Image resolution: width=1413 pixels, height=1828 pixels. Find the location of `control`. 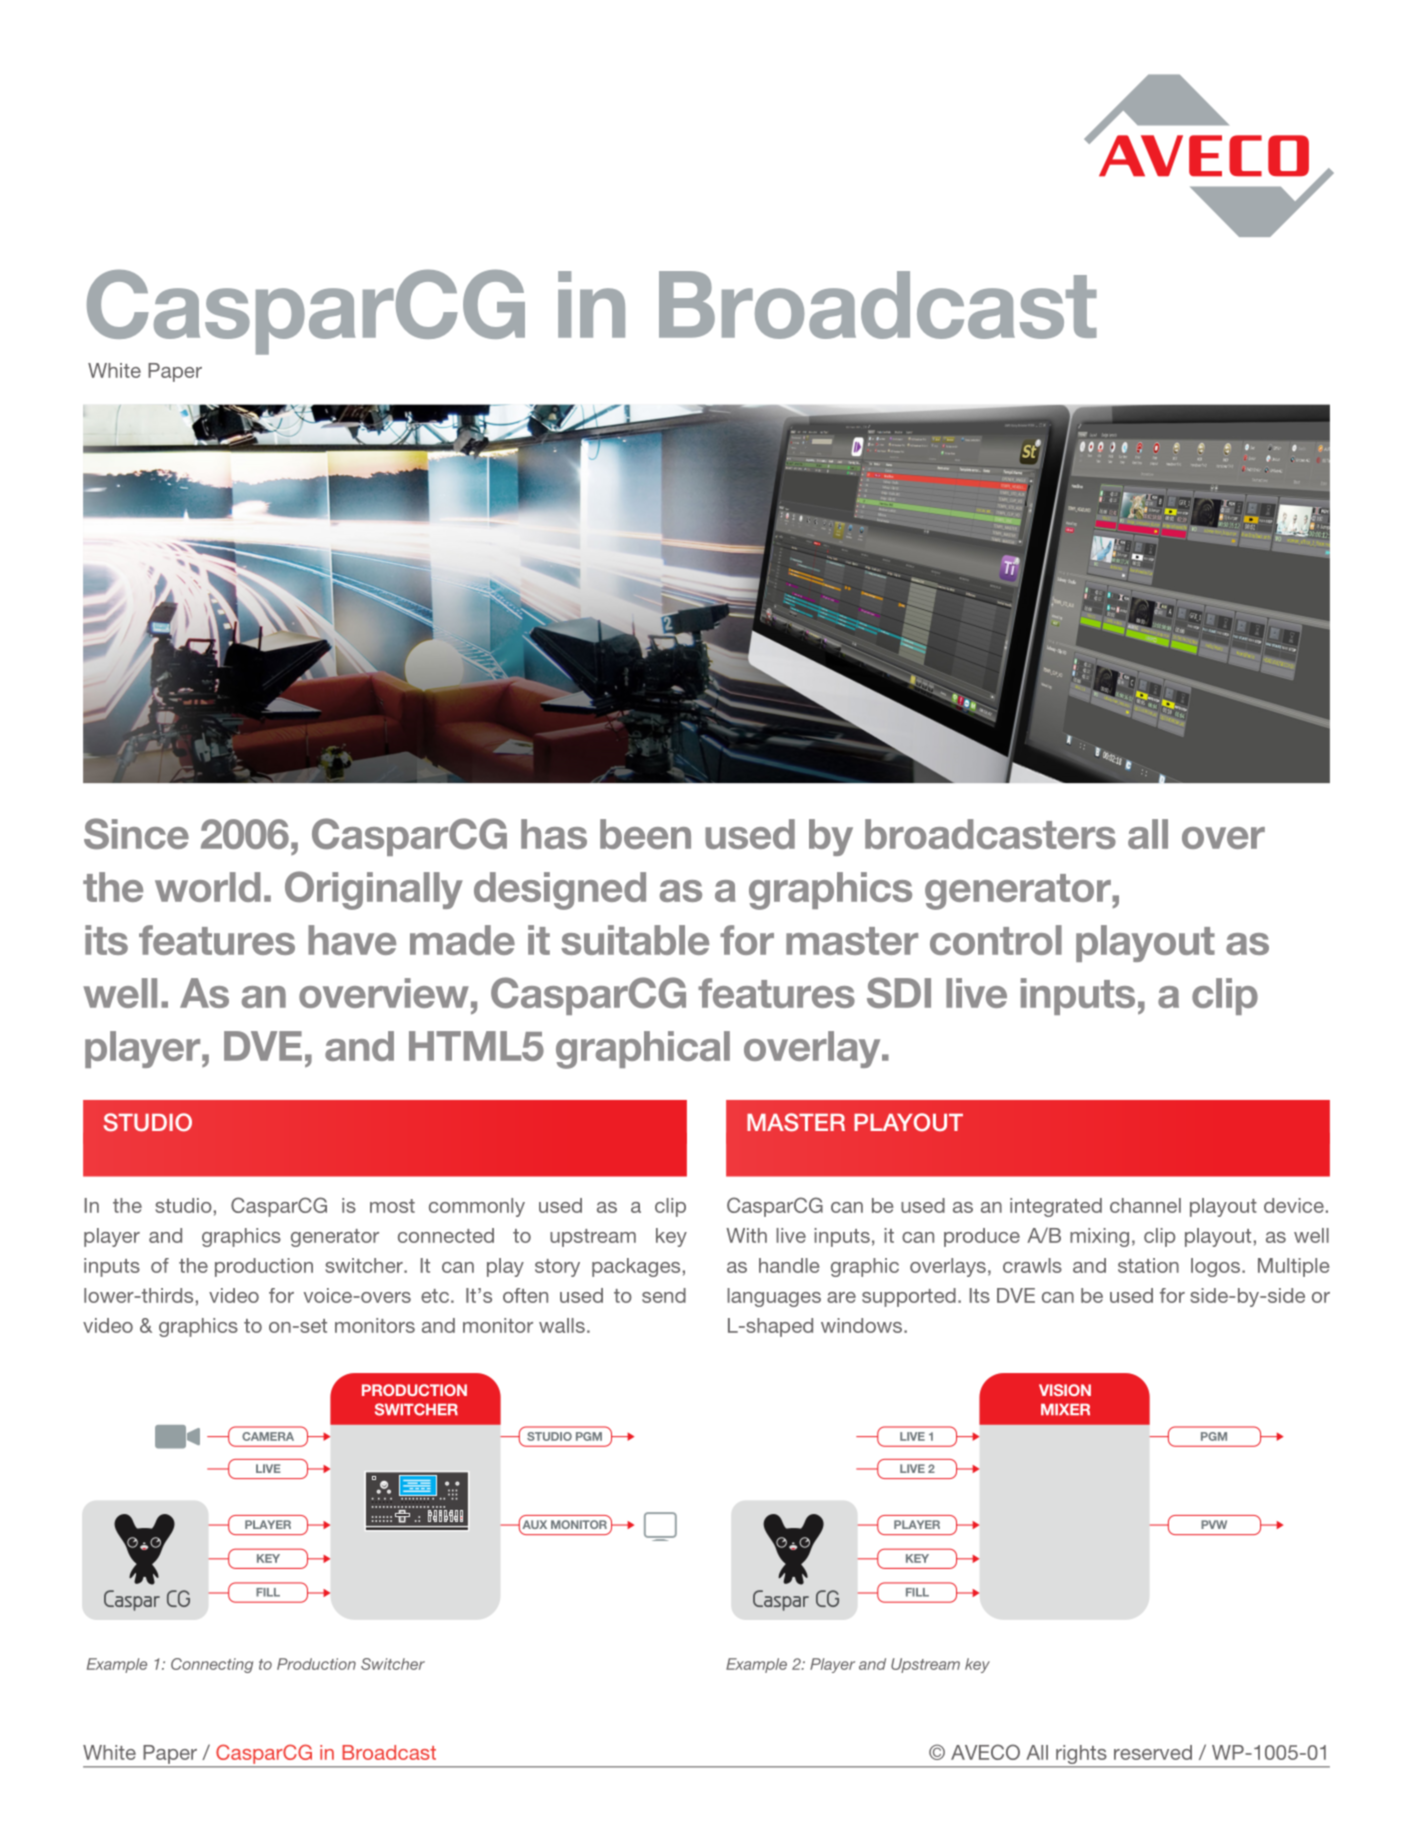

control is located at coordinates (996, 940).
